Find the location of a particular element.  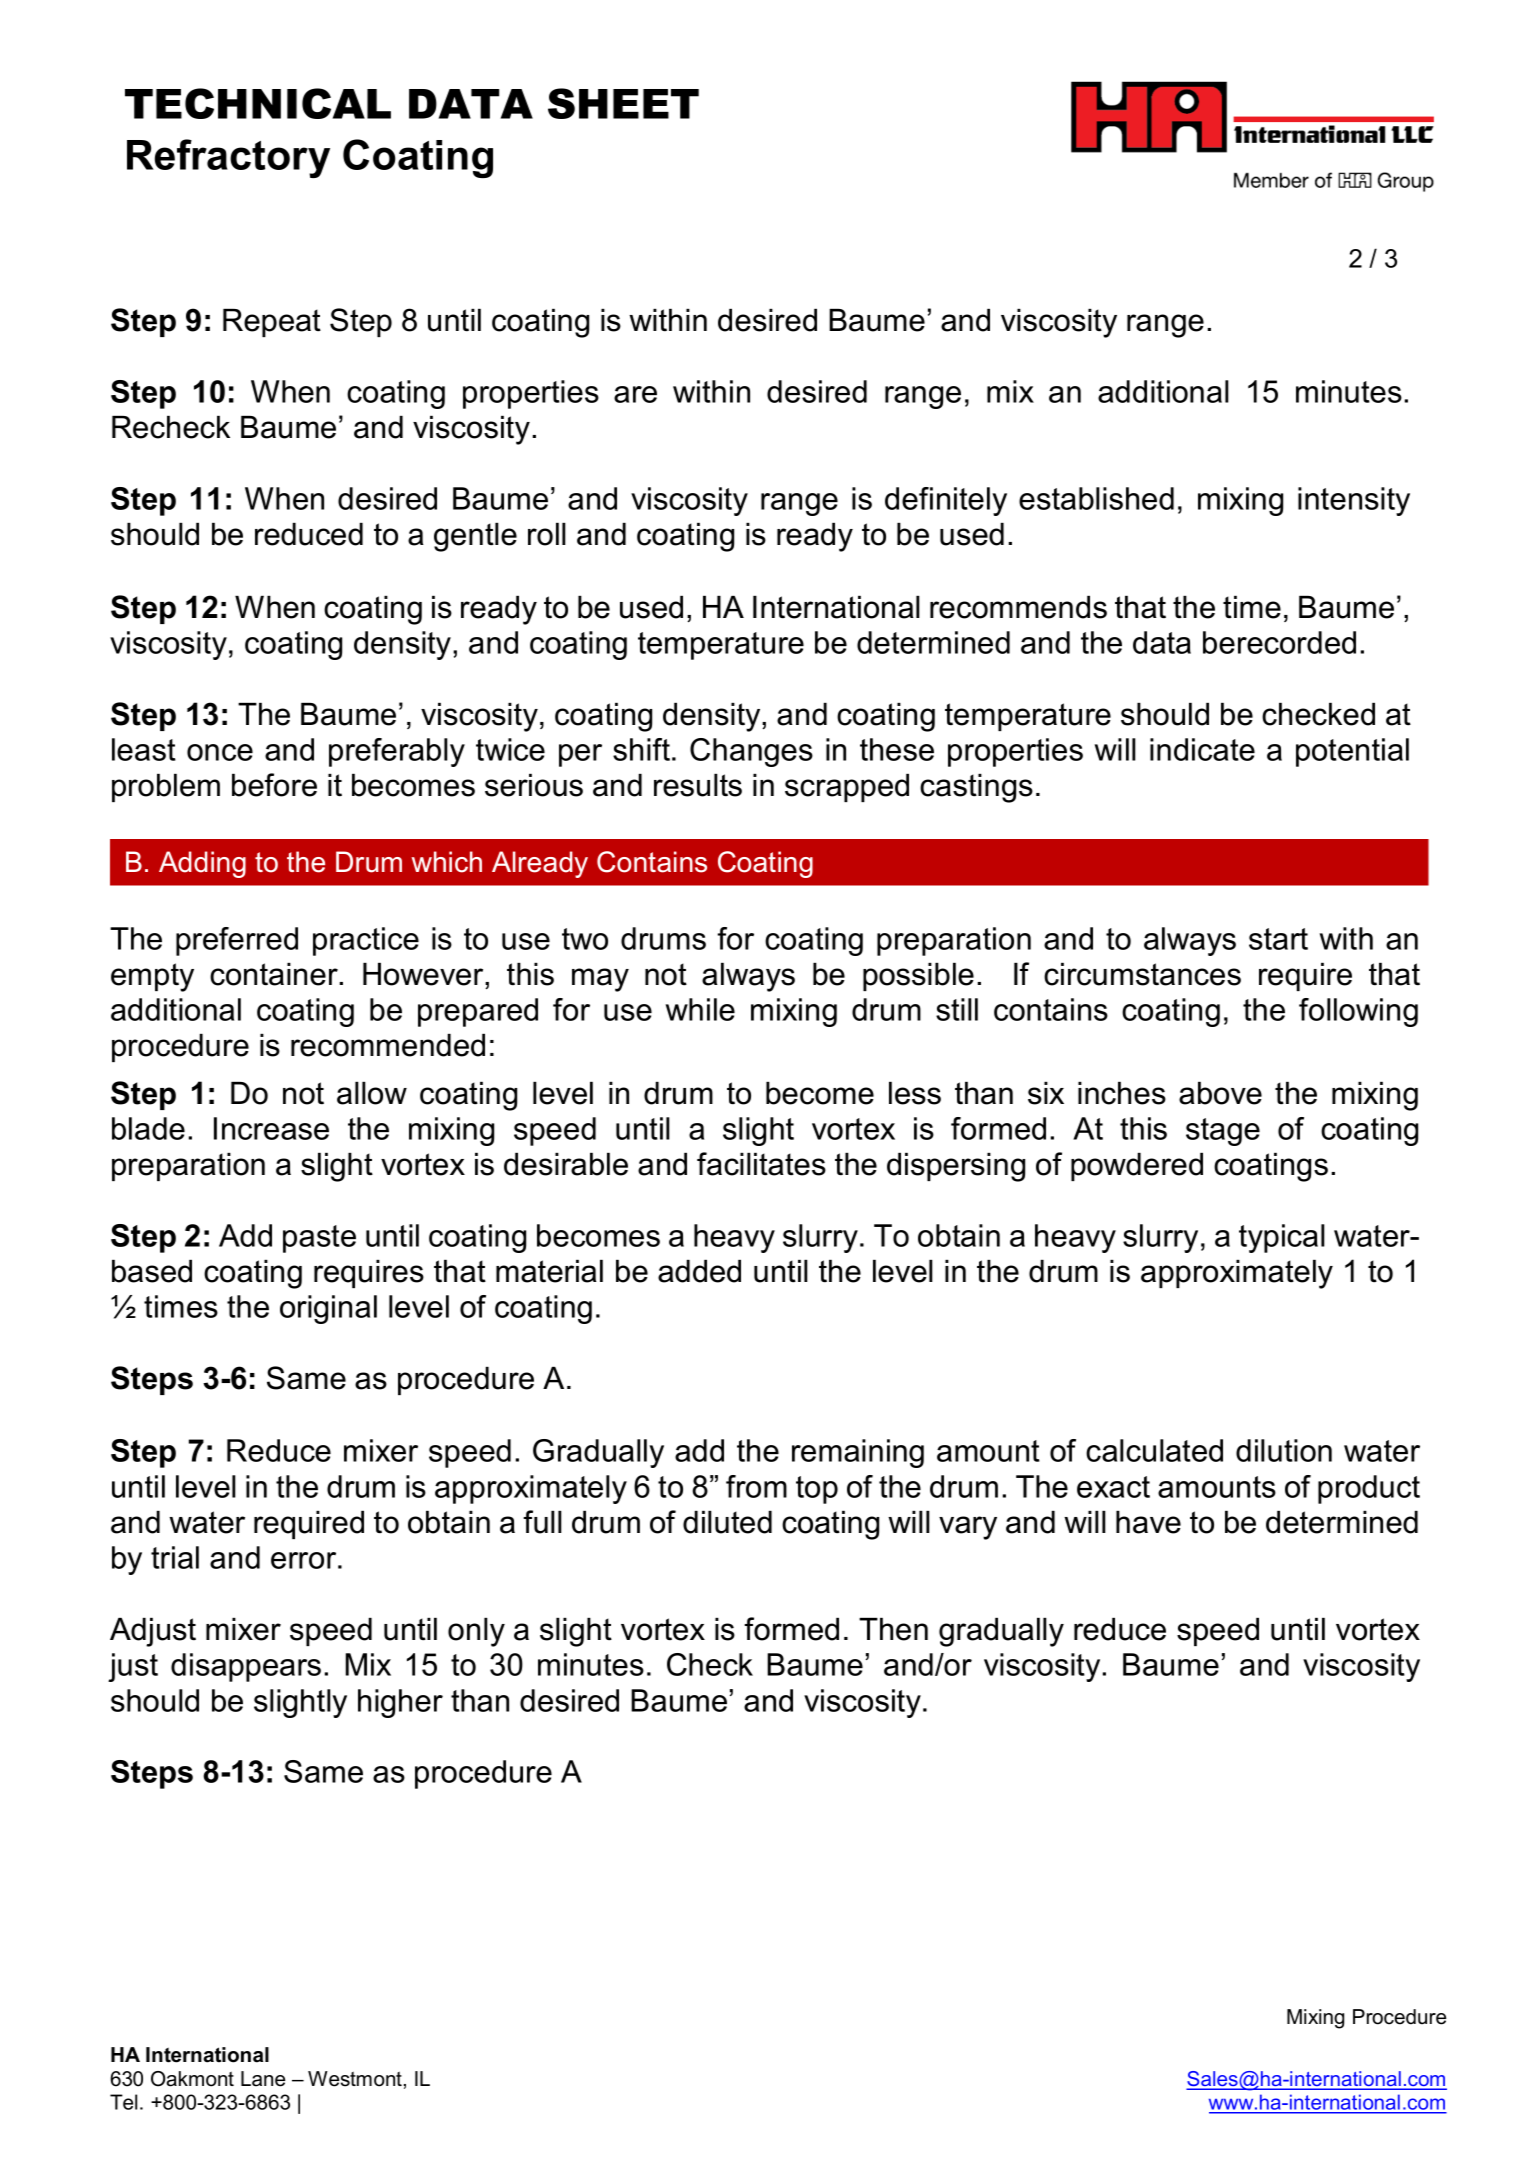

Refractory is located at coordinates (228, 158).
